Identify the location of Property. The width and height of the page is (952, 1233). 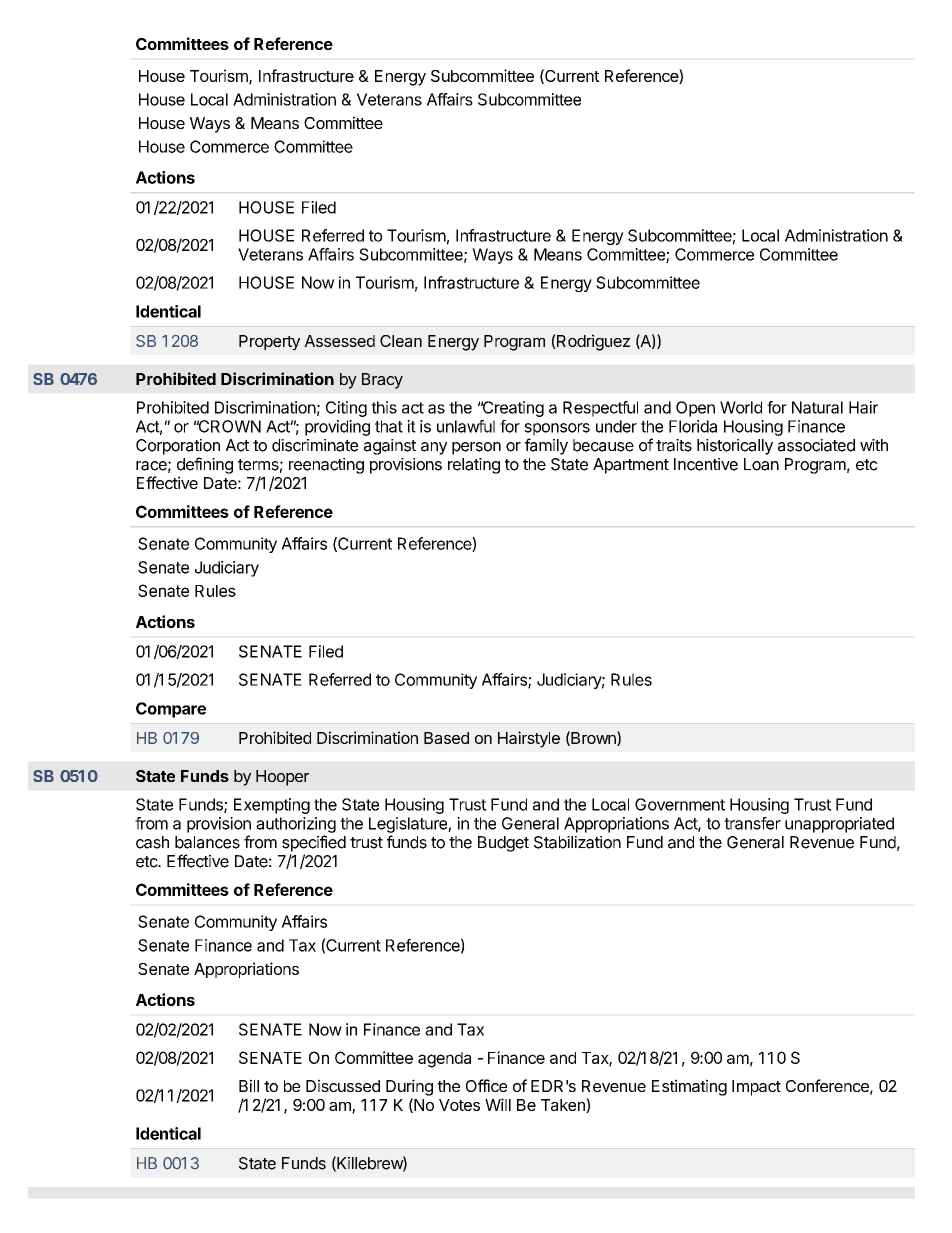
(269, 343).
